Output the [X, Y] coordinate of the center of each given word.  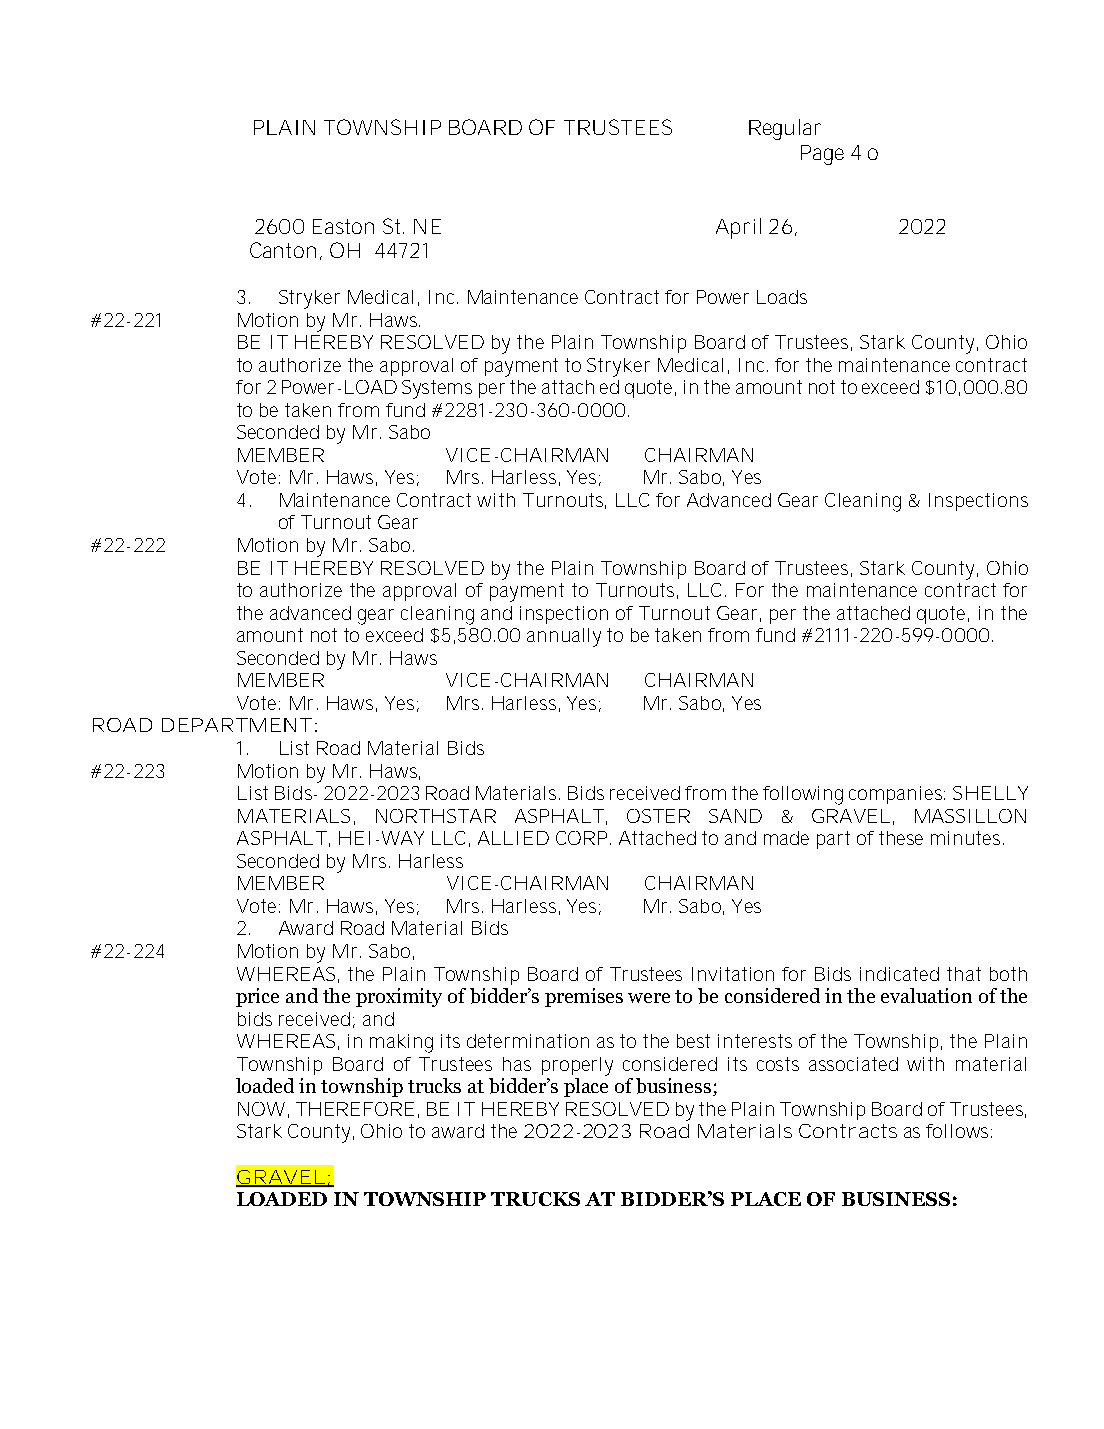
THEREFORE [355, 1109]
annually [564, 637]
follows [957, 1131]
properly [577, 1066]
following [803, 795]
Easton [343, 226]
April [738, 228]
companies [897, 795]
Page [822, 155]
